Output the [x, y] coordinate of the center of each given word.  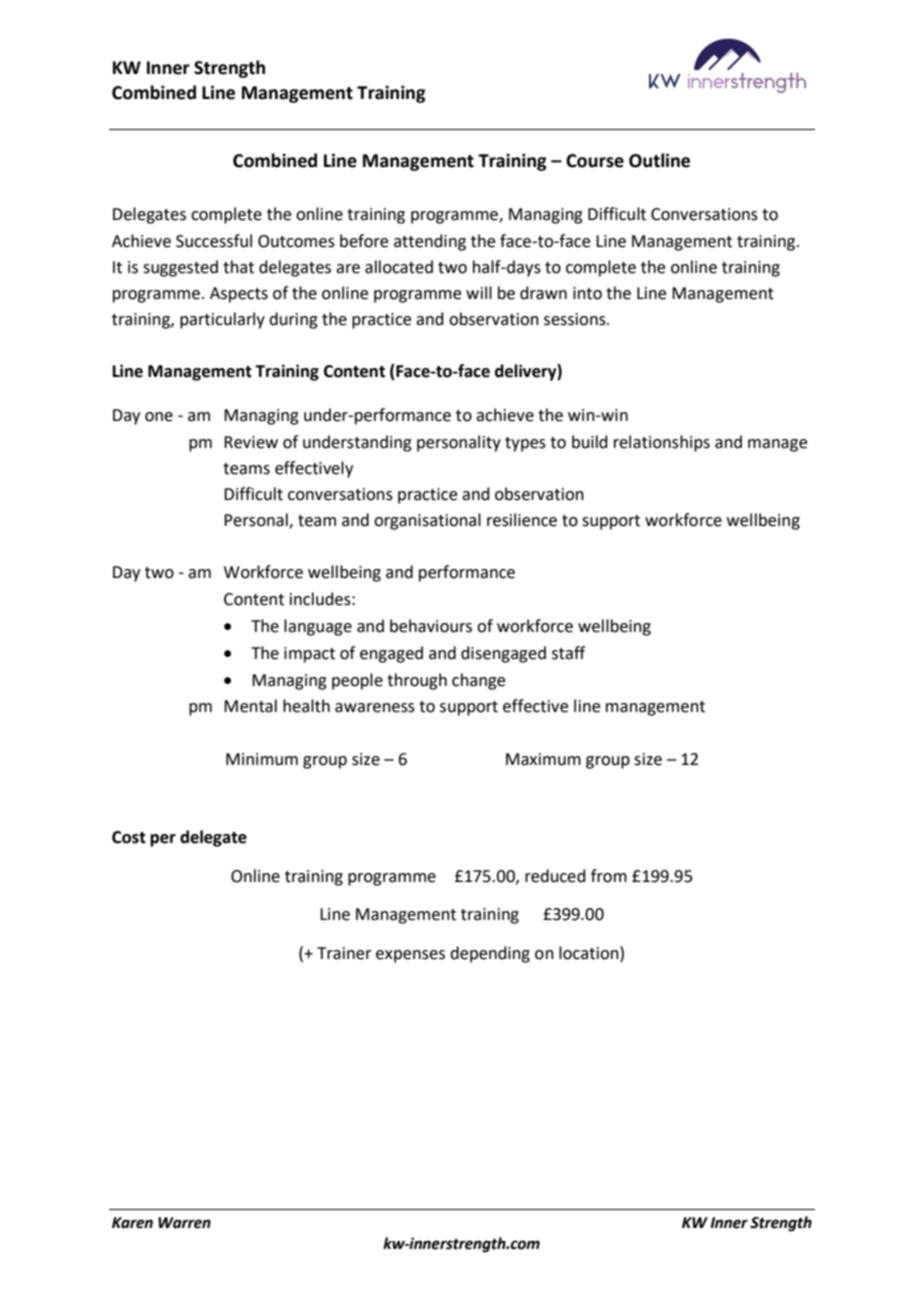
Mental [250, 706]
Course [595, 161]
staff [568, 653]
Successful [214, 241]
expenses [410, 956]
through [417, 681]
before [364, 241]
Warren [184, 1223]
